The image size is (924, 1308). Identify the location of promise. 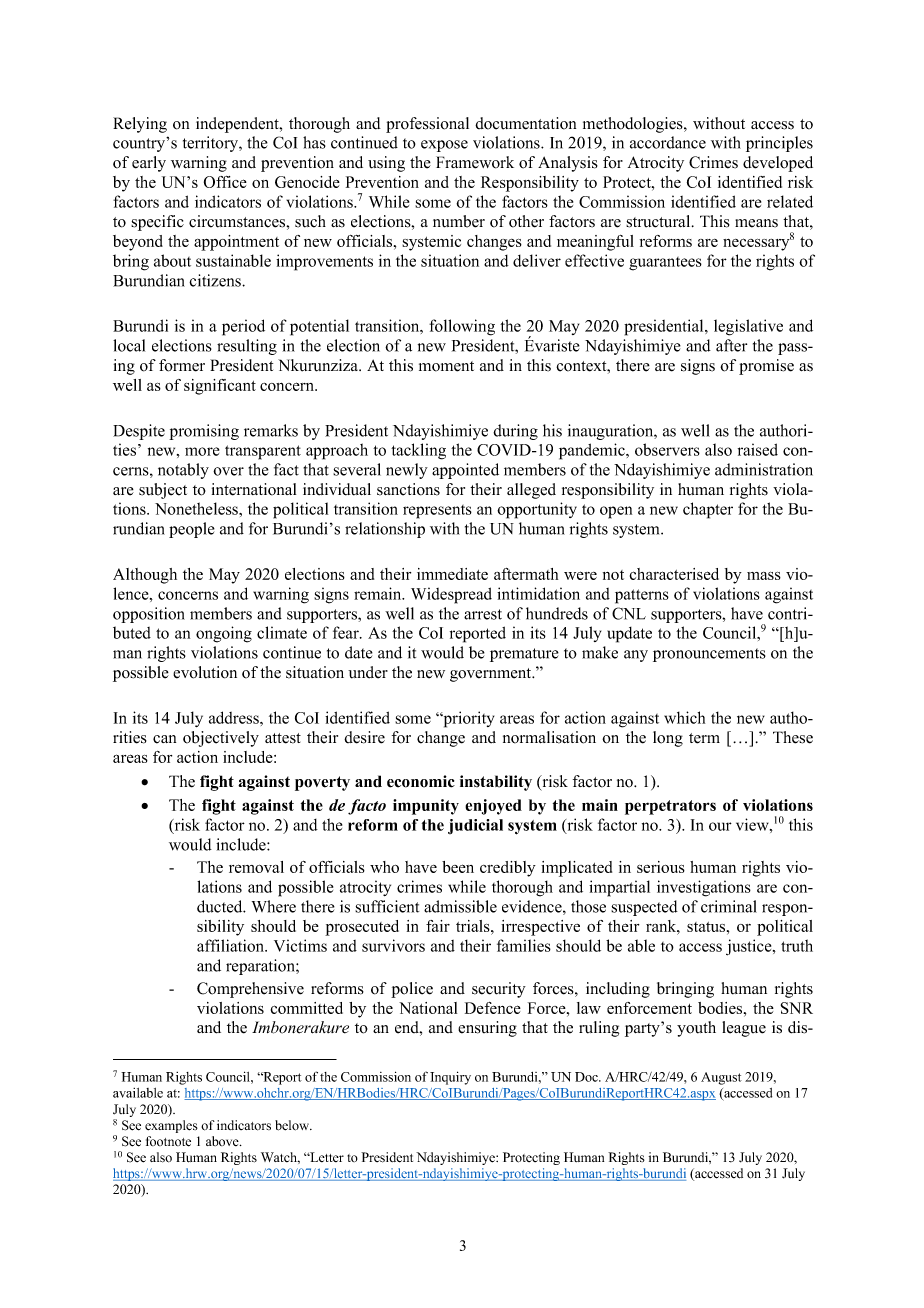
(766, 367).
